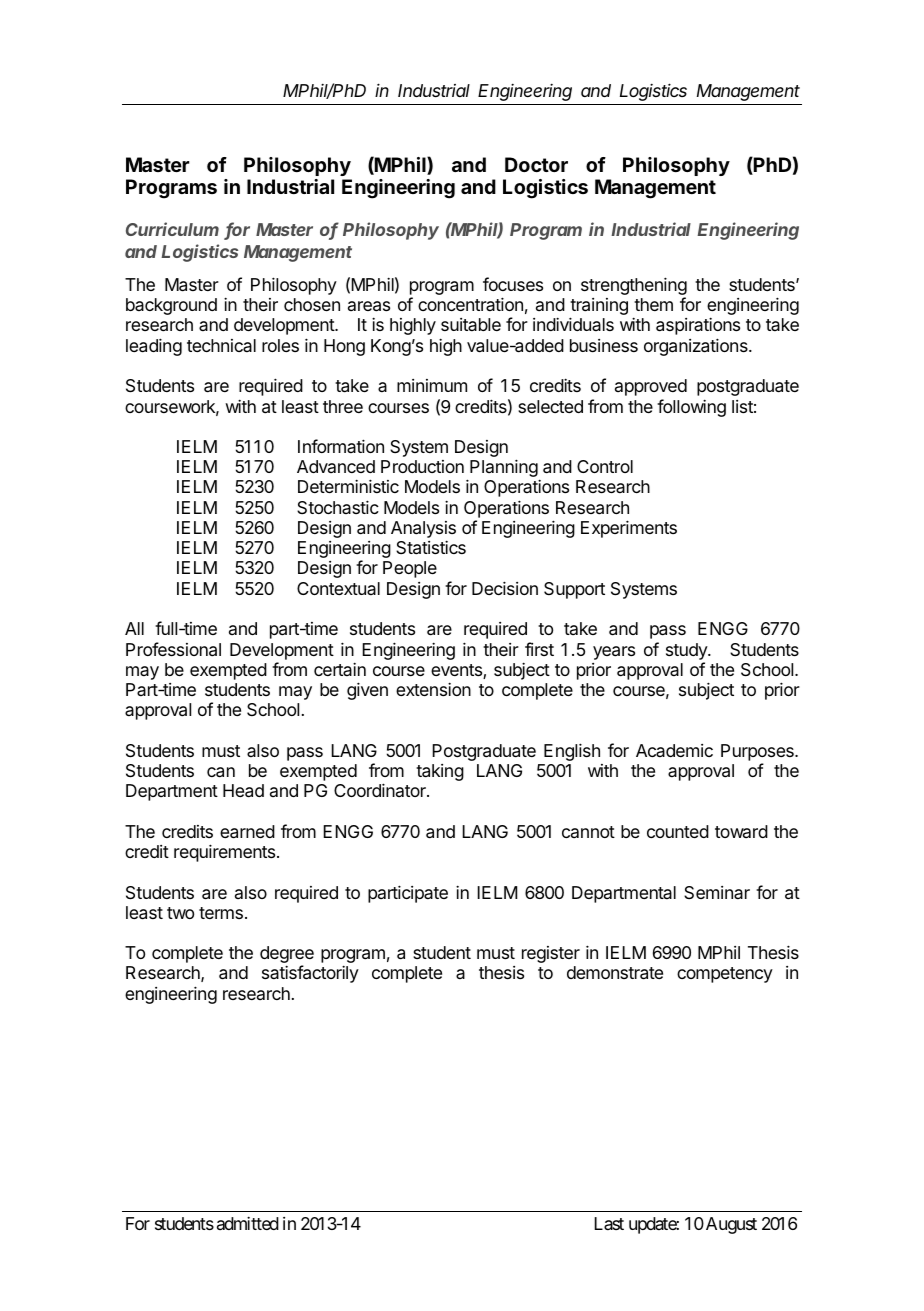  I want to click on strengthening, so click(634, 287).
